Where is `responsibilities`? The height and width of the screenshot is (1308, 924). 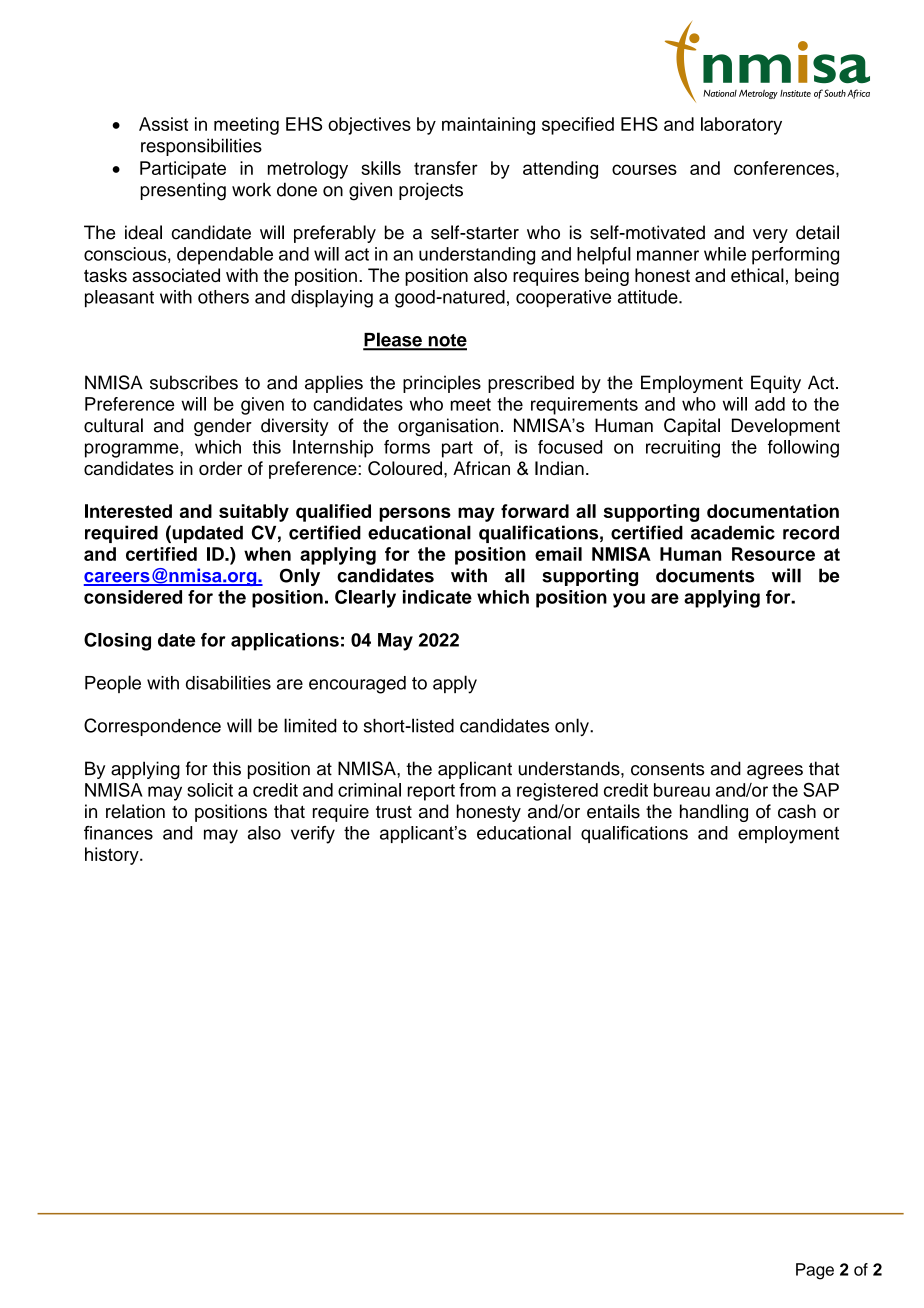 responsibilities is located at coordinates (201, 147).
